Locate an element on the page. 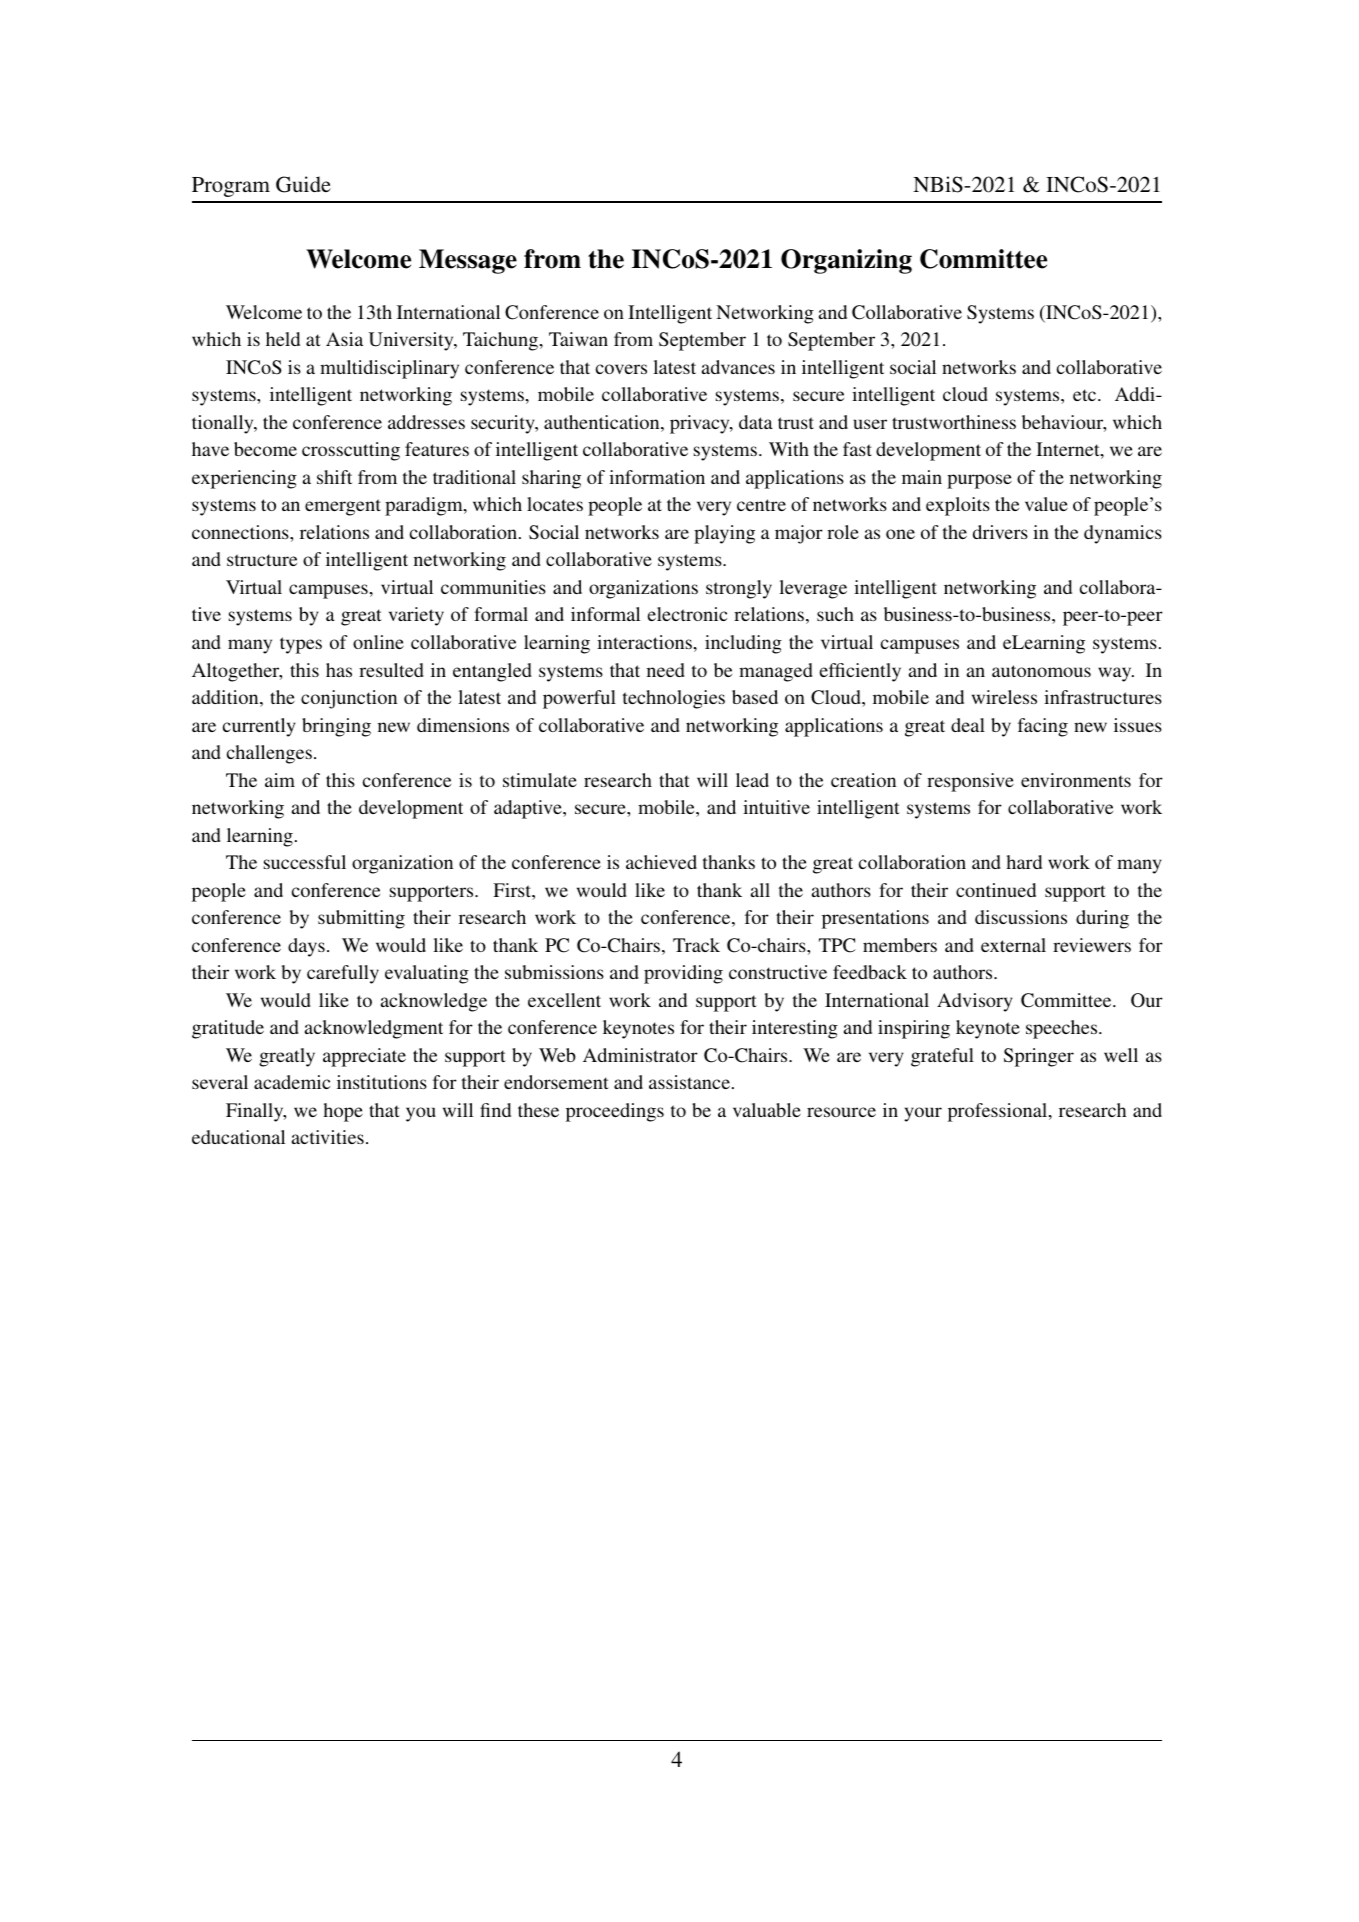 This document has width=1359, height=1922. lead is located at coordinates (752, 780).
